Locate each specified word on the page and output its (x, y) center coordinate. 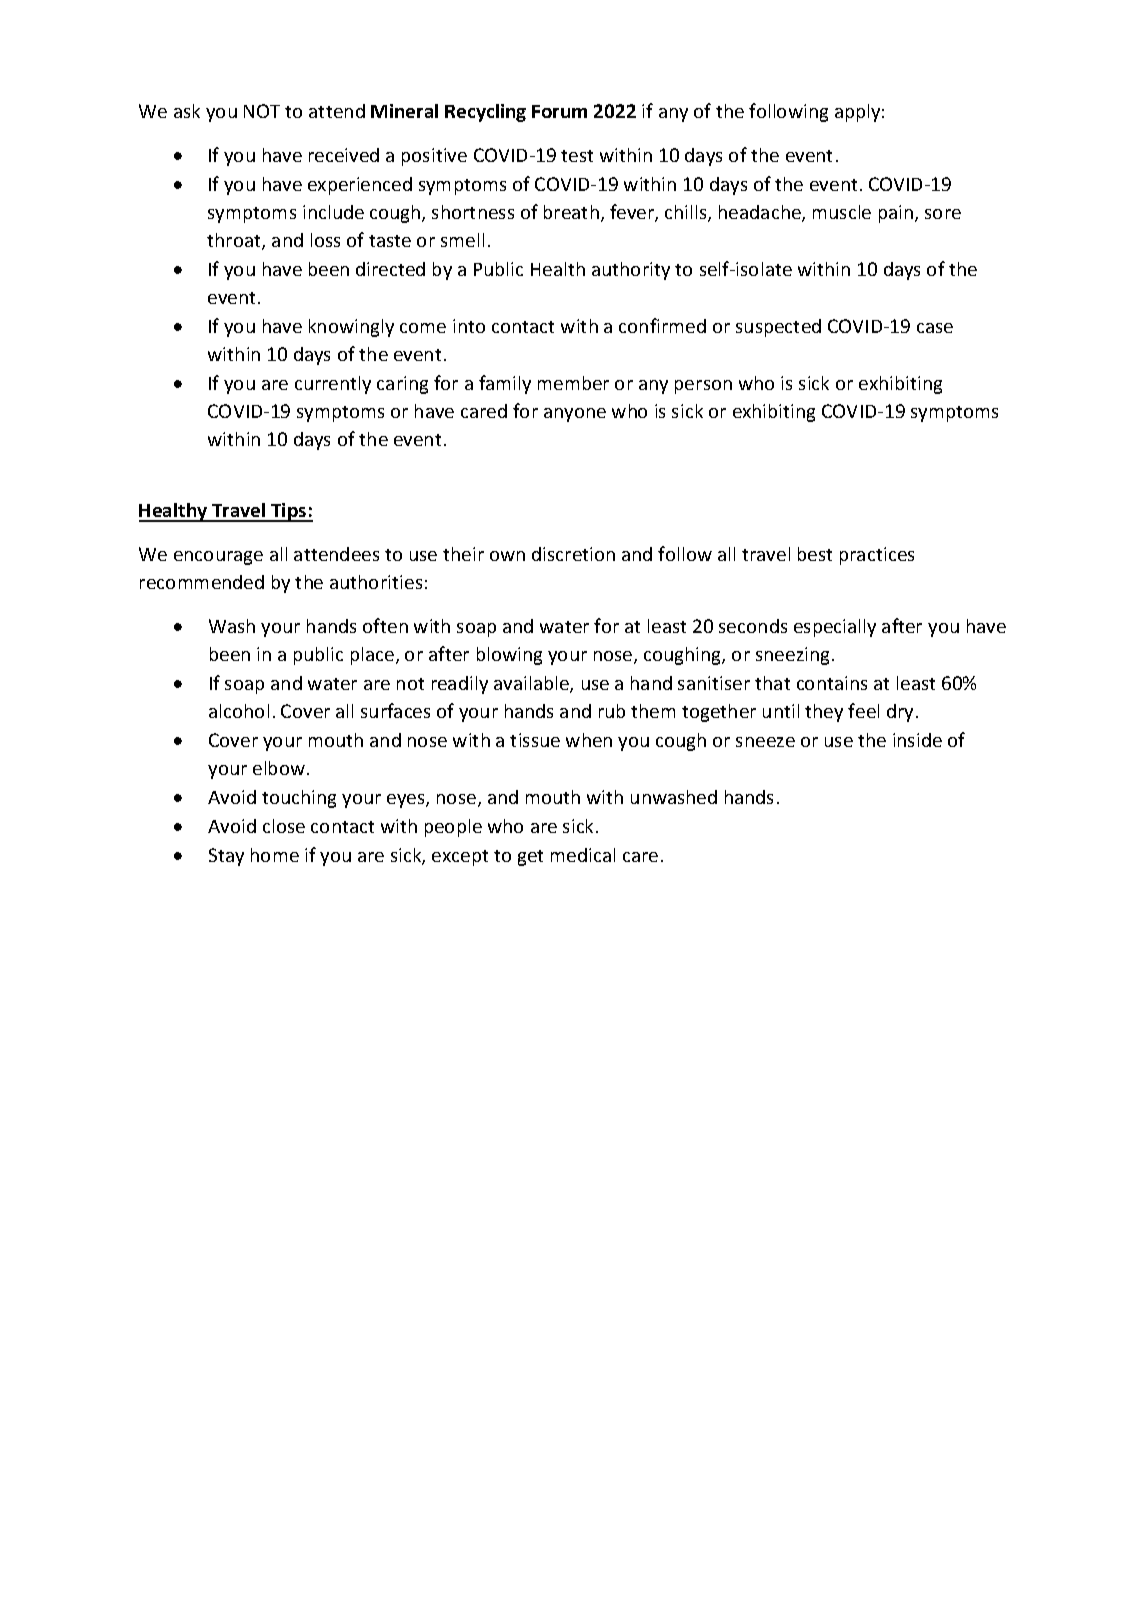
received (344, 155)
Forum (559, 111)
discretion (573, 554)
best (815, 554)
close (284, 826)
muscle (842, 212)
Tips (289, 512)
